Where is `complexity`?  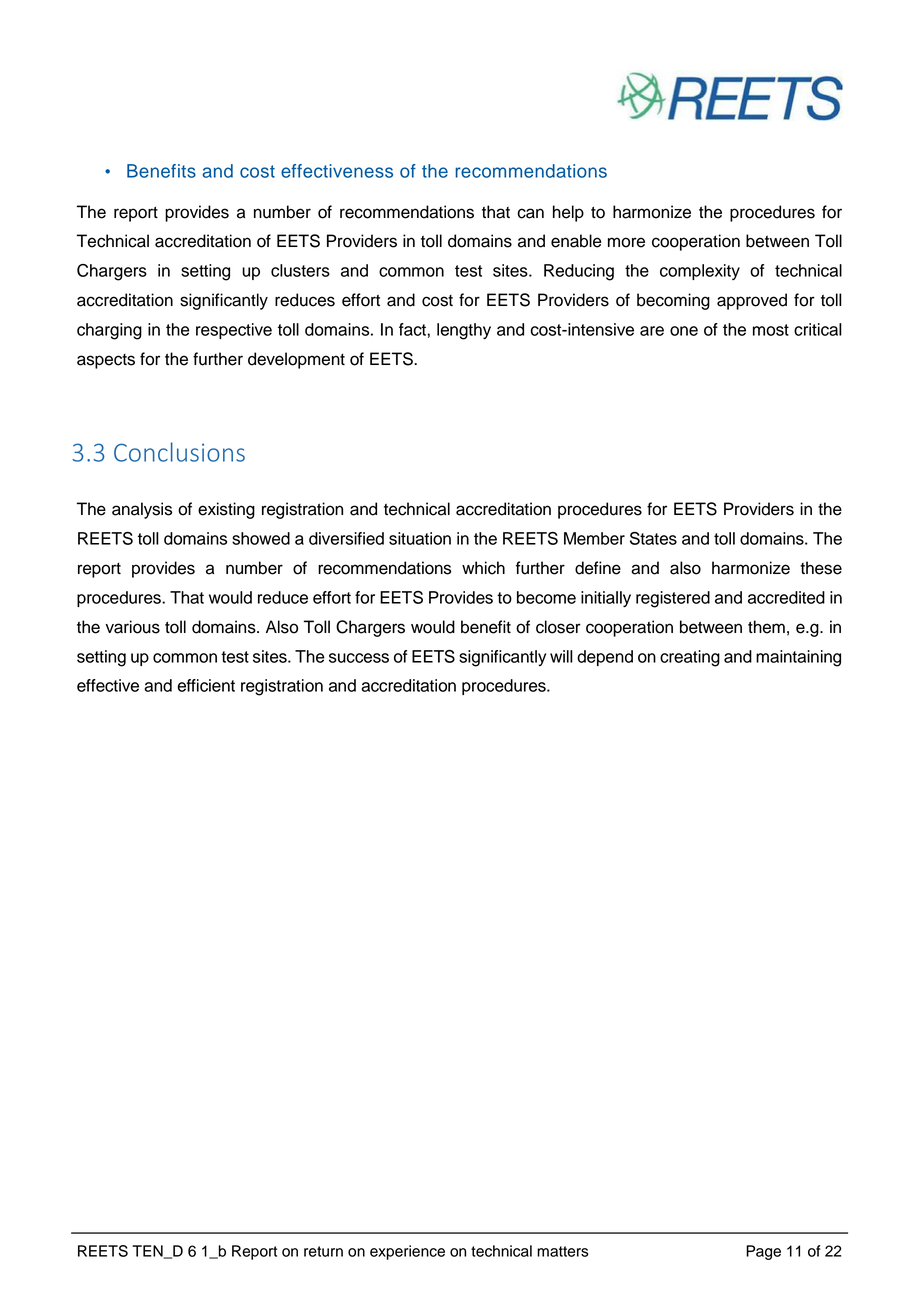
complexity is located at coordinates (700, 272).
